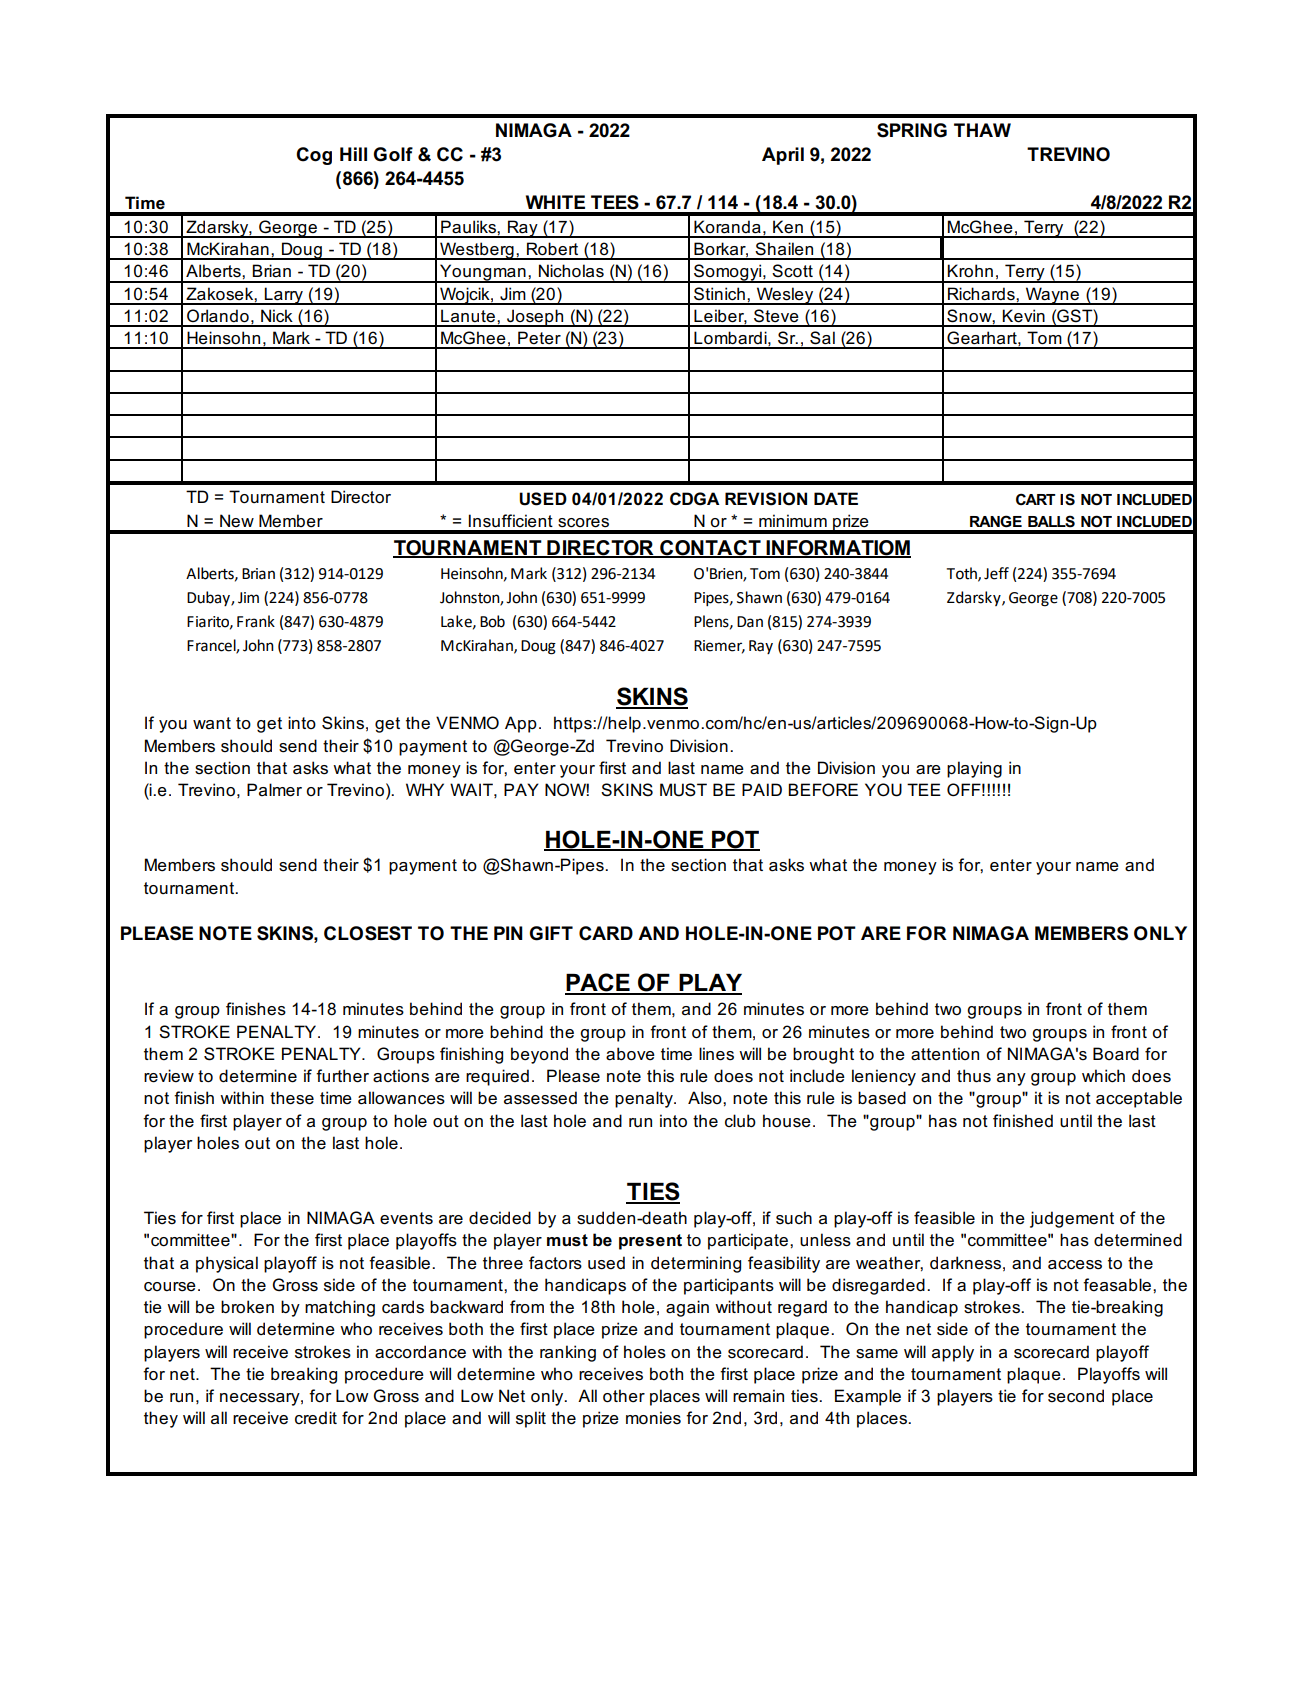 This screenshot has height=1695, width=1310. I want to click on second, so click(1076, 1396).
